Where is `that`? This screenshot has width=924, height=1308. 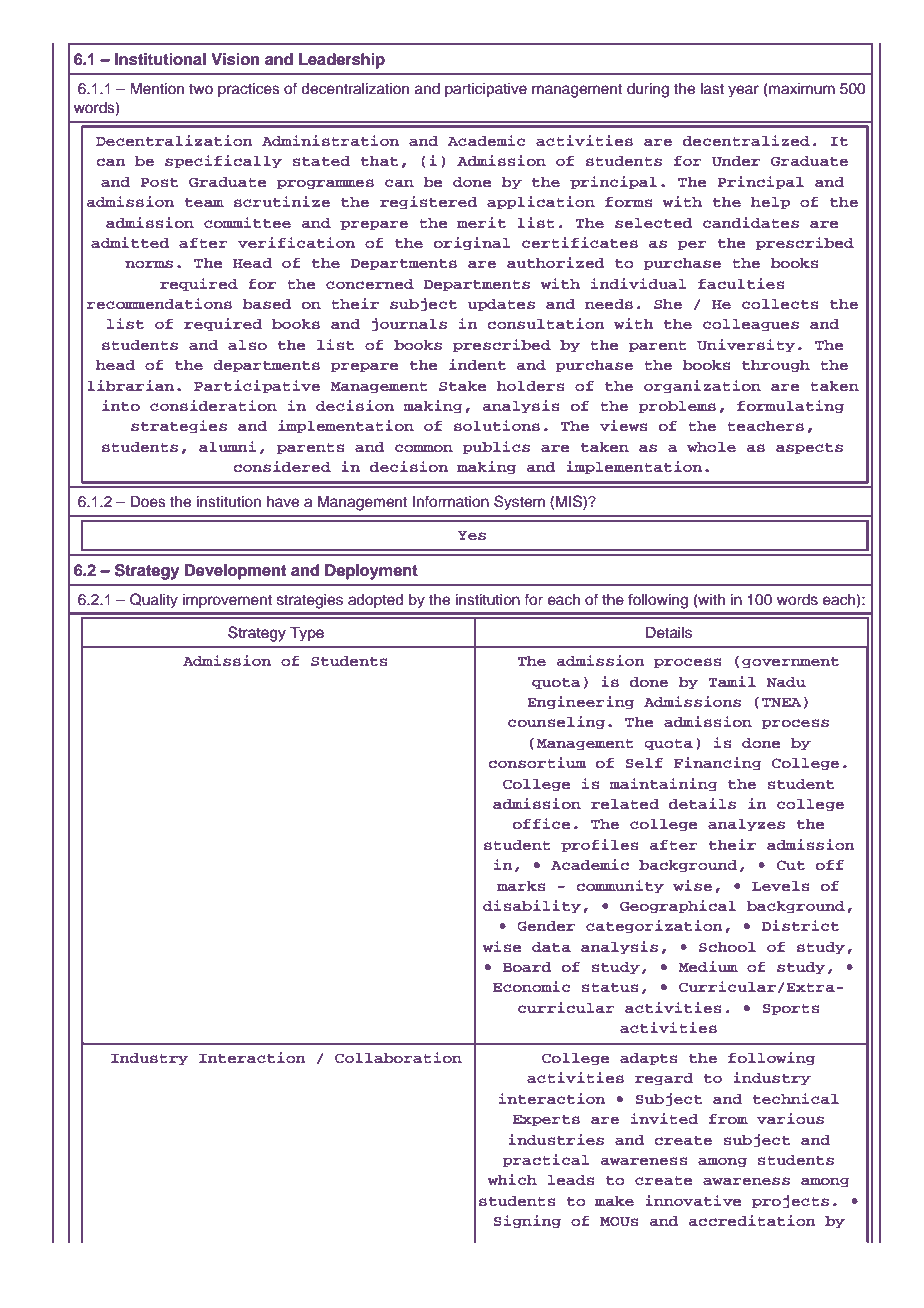 that is located at coordinates (379, 161).
